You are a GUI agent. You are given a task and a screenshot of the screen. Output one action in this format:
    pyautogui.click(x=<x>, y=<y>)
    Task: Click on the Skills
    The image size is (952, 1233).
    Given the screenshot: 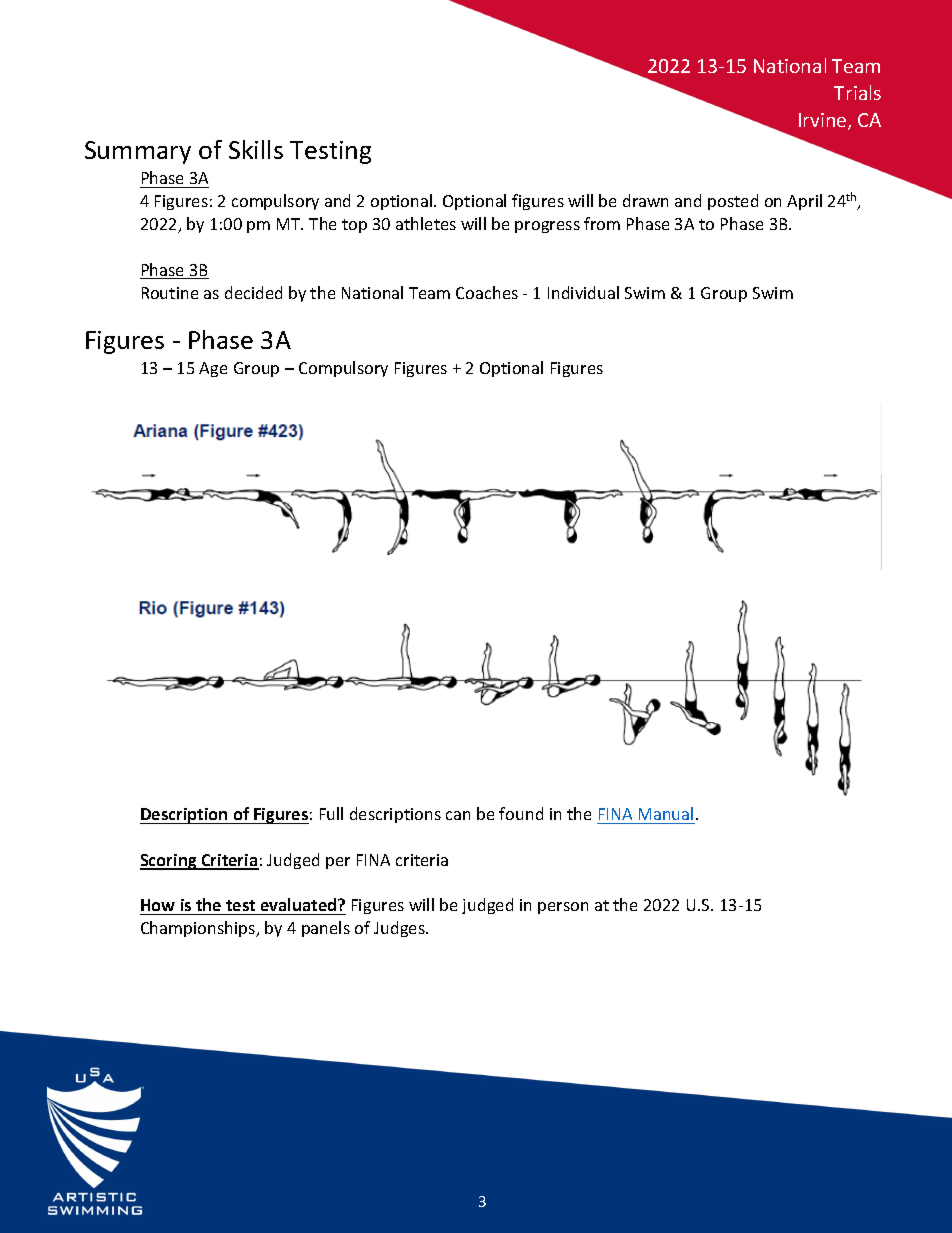 What is the action you would take?
    pyautogui.click(x=256, y=149)
